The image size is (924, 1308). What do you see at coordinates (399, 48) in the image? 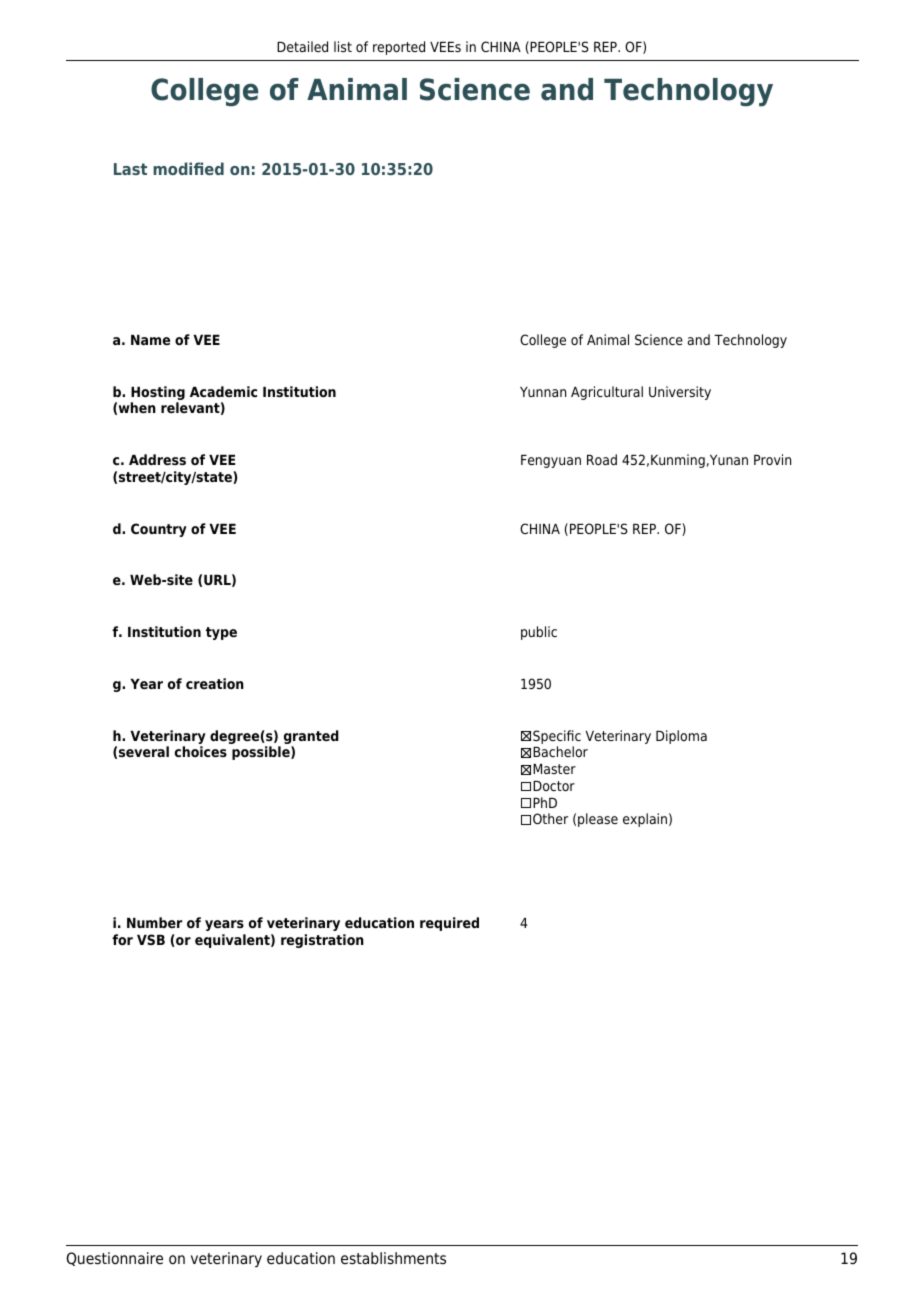
I see `reported` at bounding box center [399, 48].
